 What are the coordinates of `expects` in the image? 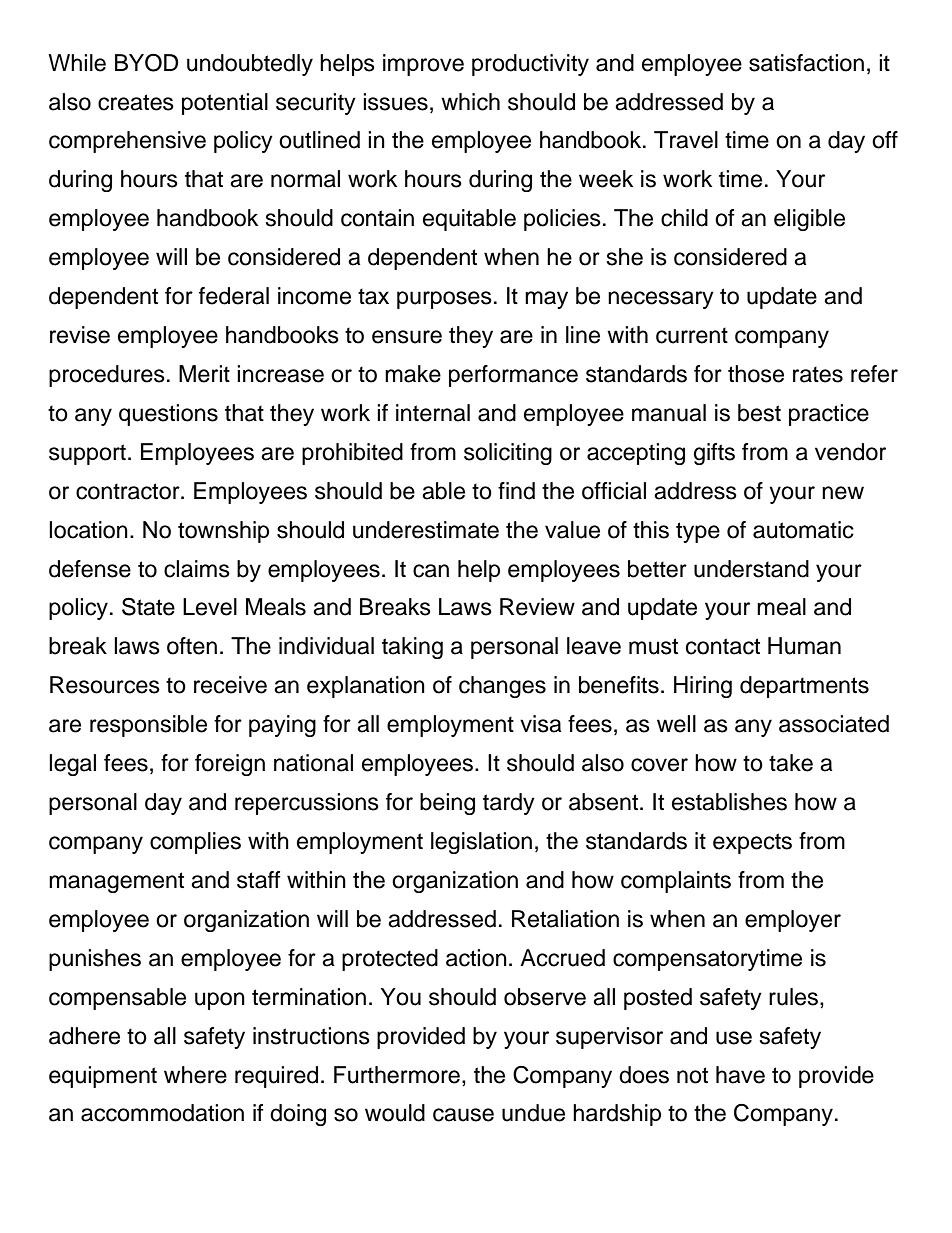 It's located at (752, 843).
